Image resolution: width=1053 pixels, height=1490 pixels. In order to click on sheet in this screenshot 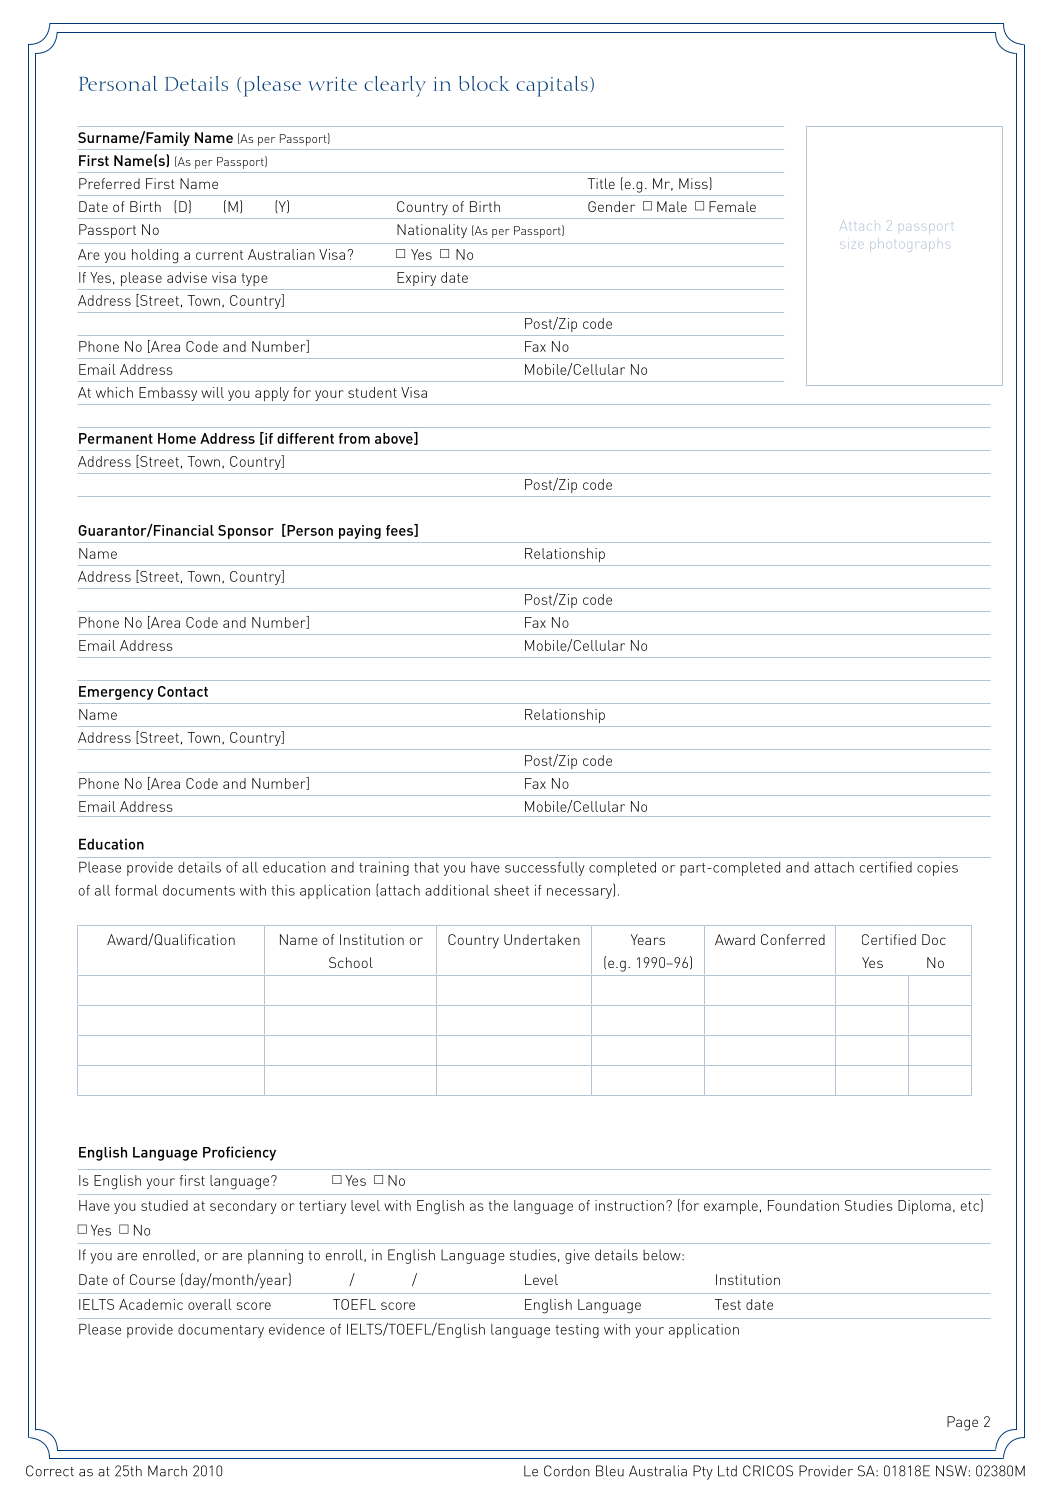, I will do `click(511, 890)`.
